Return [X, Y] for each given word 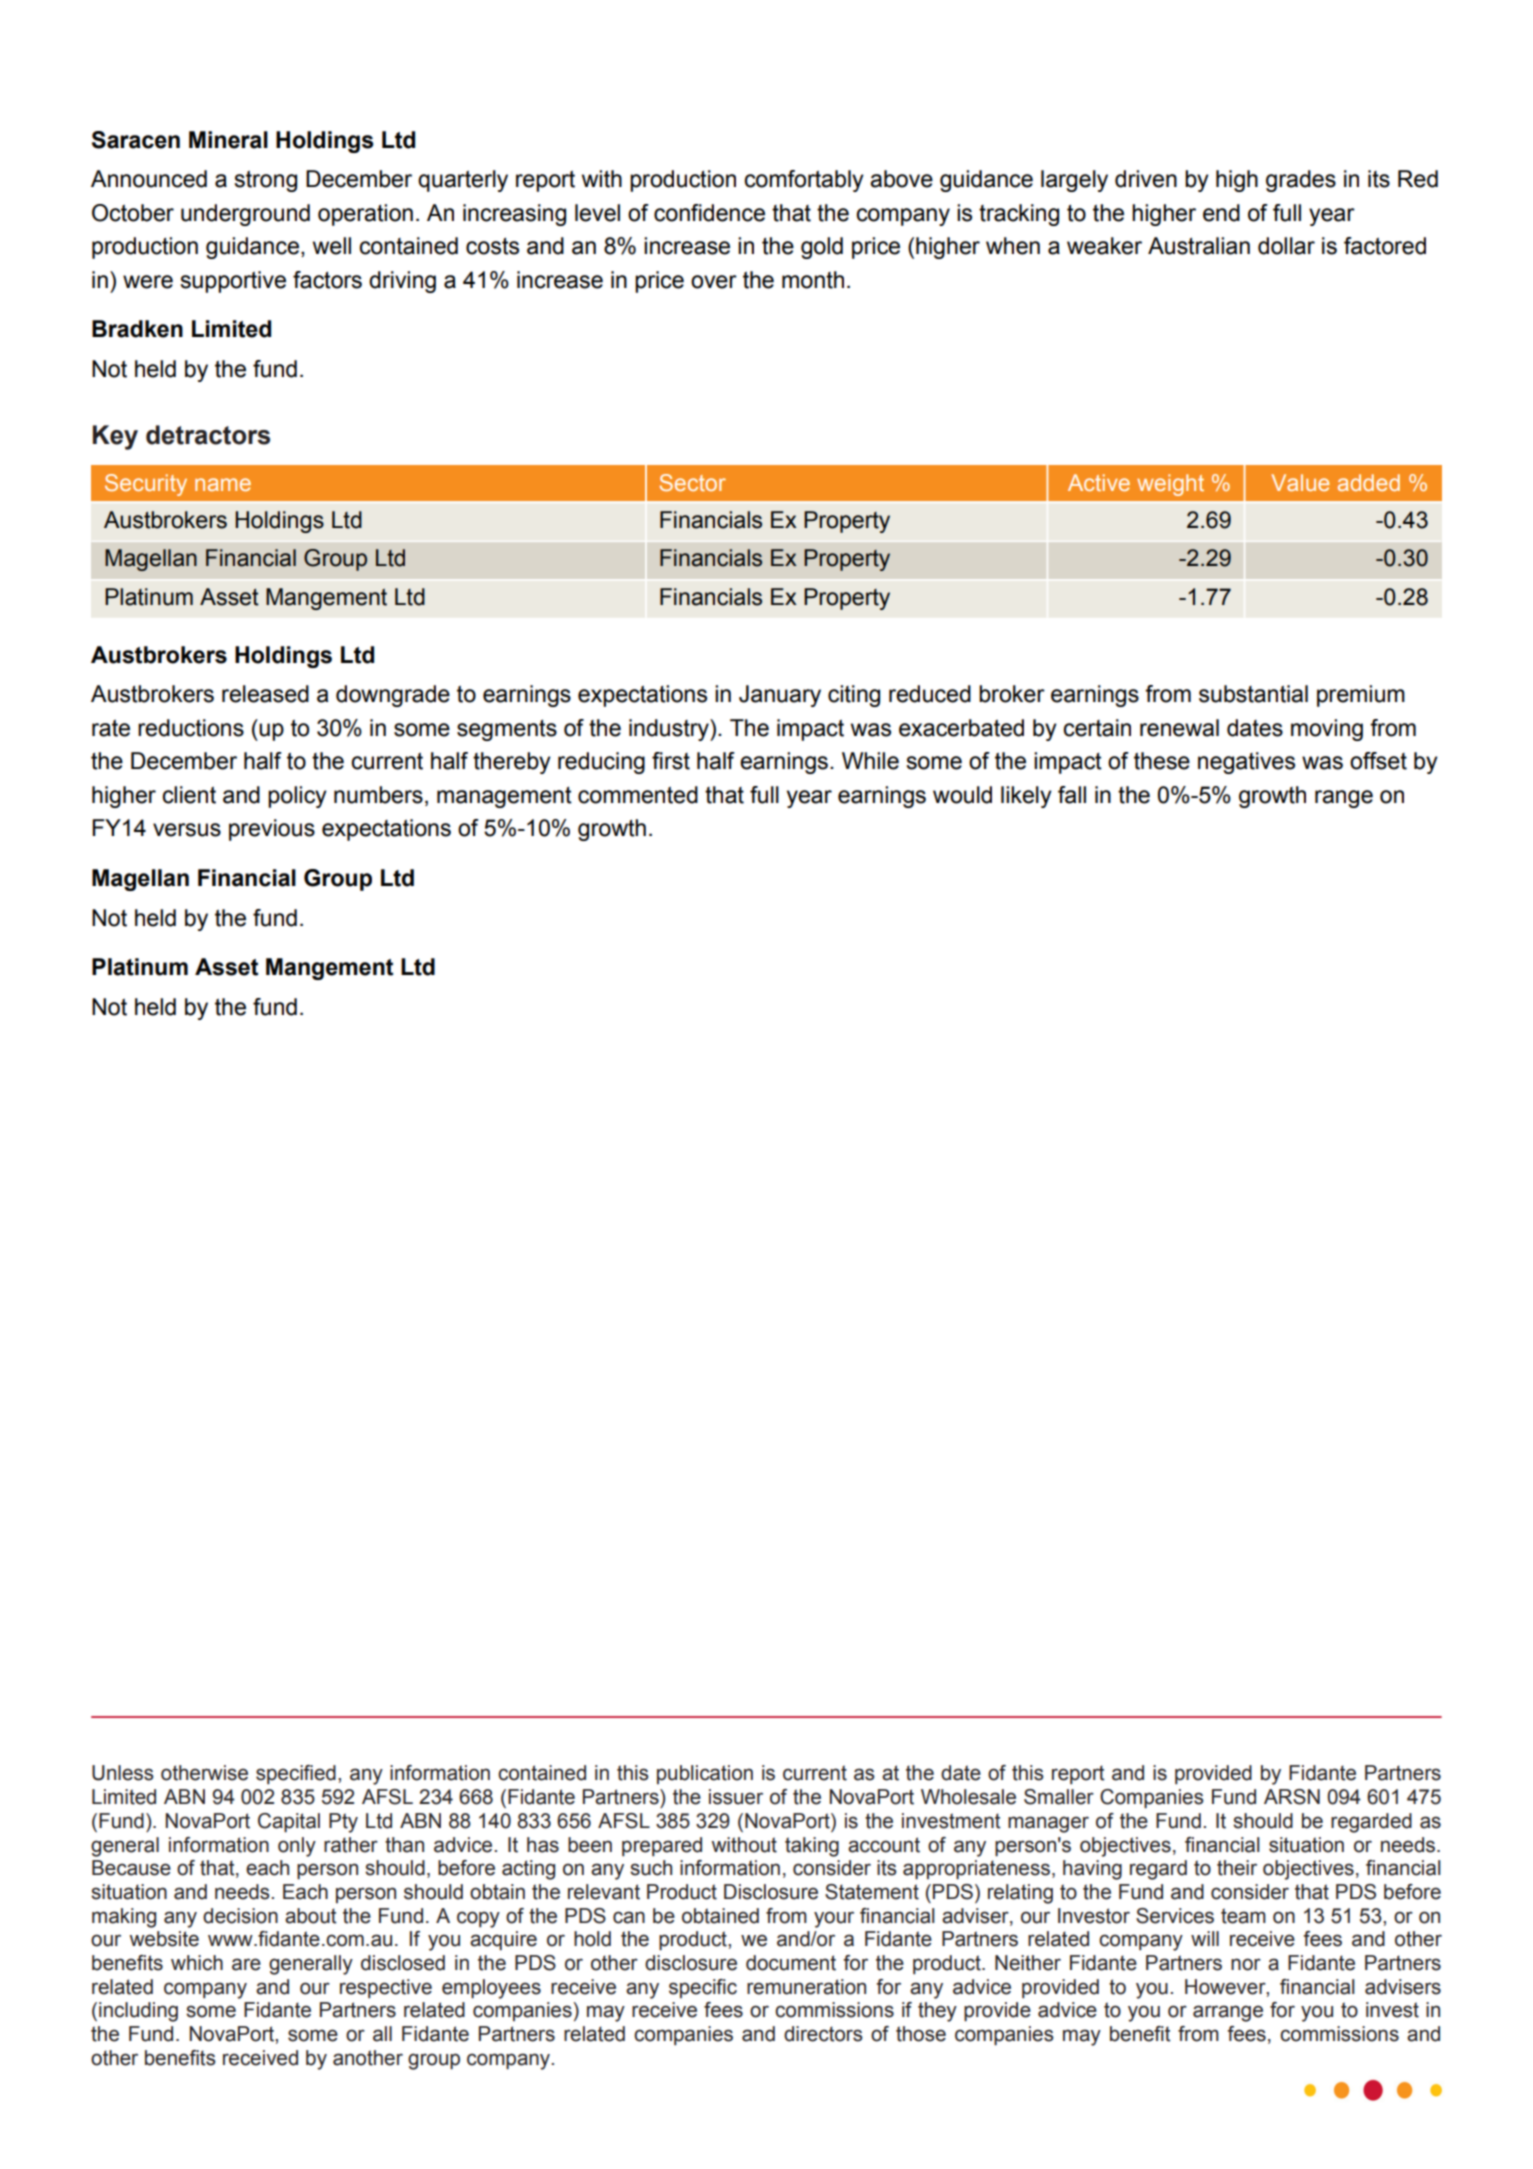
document [791, 1963]
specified [296, 1774]
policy [297, 797]
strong [265, 181]
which [197, 1963]
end [1221, 213]
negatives [1246, 763]
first [671, 761]
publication [705, 1774]
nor [1246, 1964]
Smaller [1059, 1797]
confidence [709, 213]
